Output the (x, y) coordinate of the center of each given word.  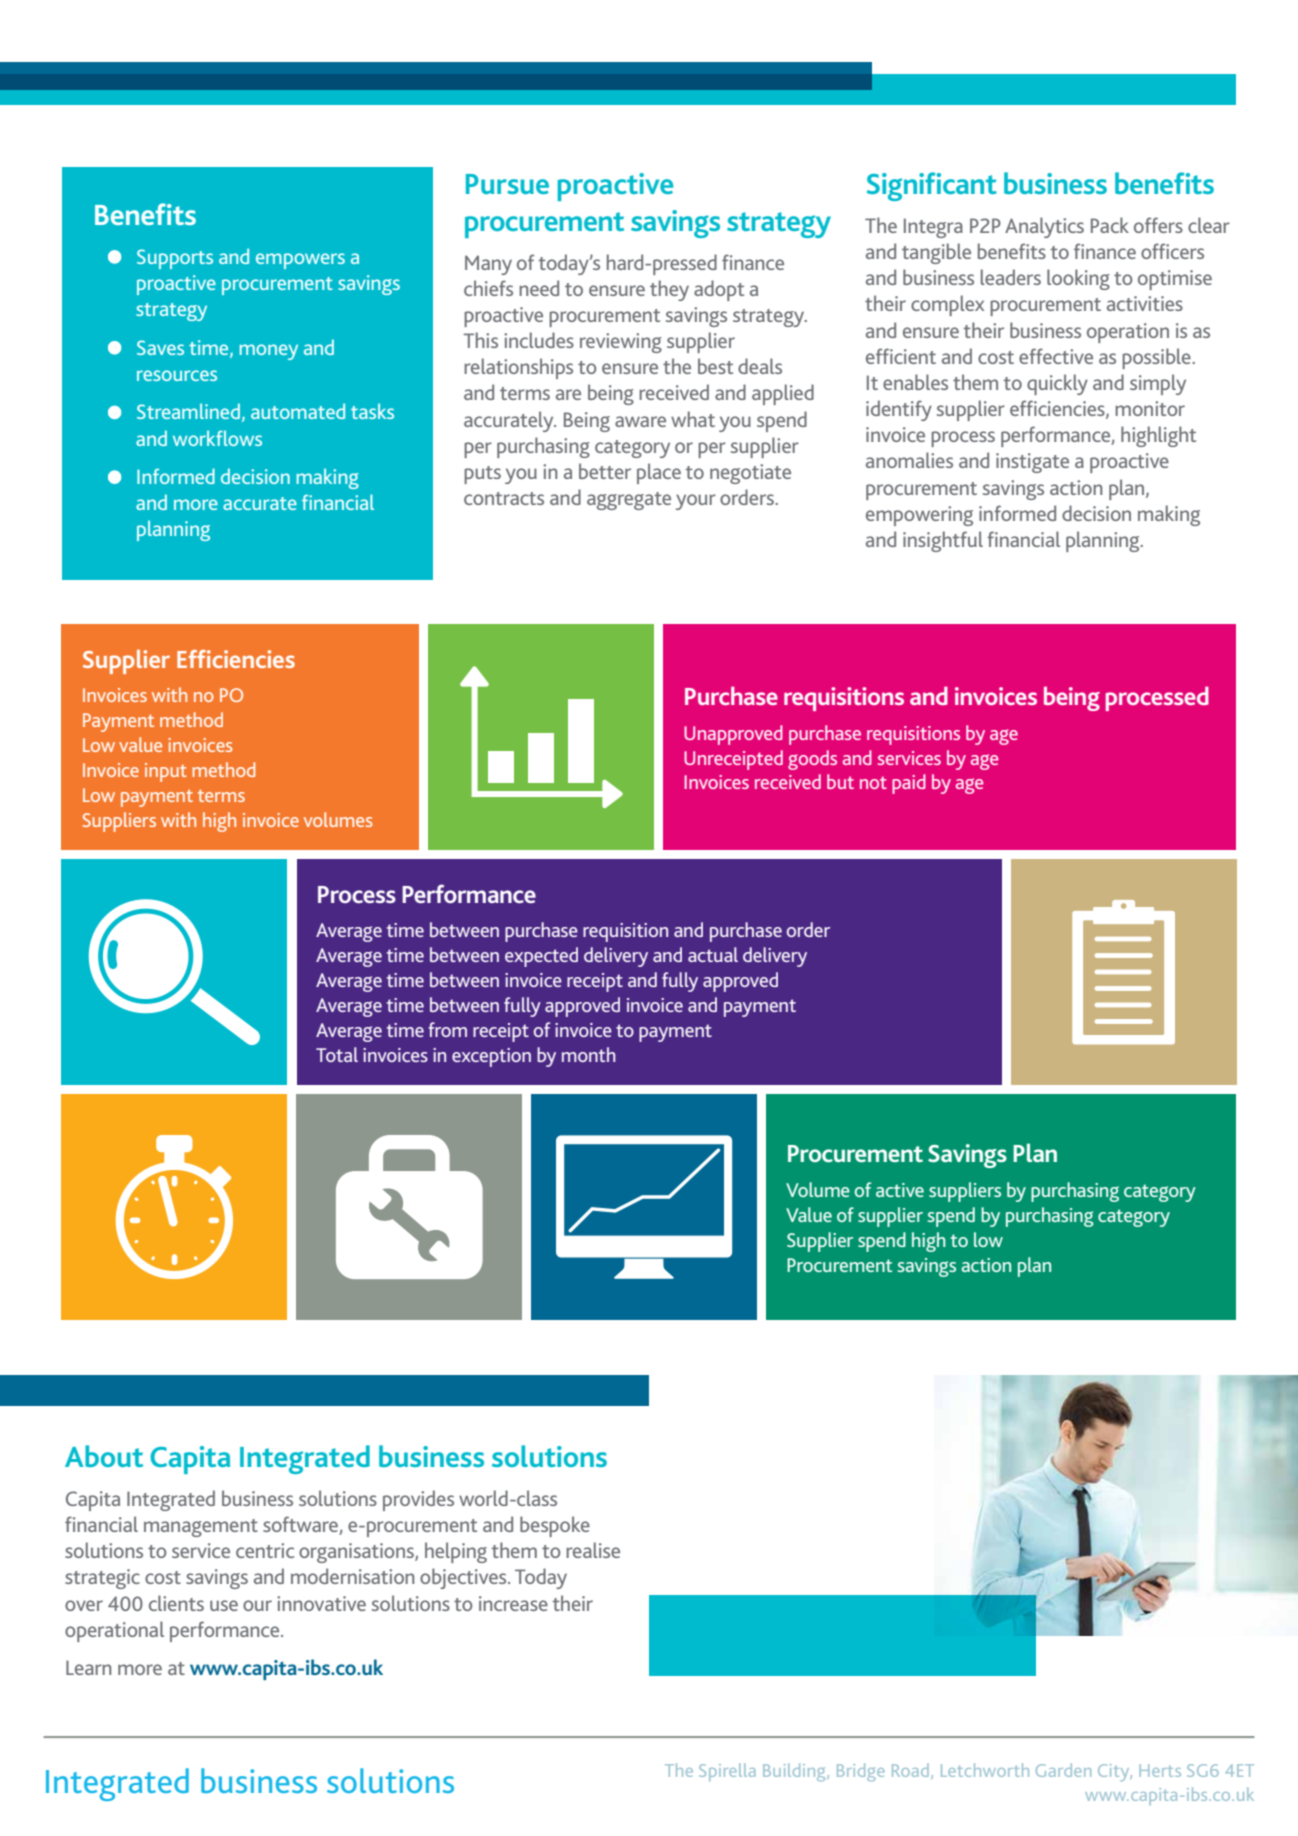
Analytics (1044, 227)
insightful (943, 541)
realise (593, 1550)
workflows (217, 438)
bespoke (555, 1526)
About (104, 1456)
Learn (88, 1667)
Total (337, 1054)
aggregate (629, 501)
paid (909, 784)
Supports (175, 259)
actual (713, 954)
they (669, 290)
